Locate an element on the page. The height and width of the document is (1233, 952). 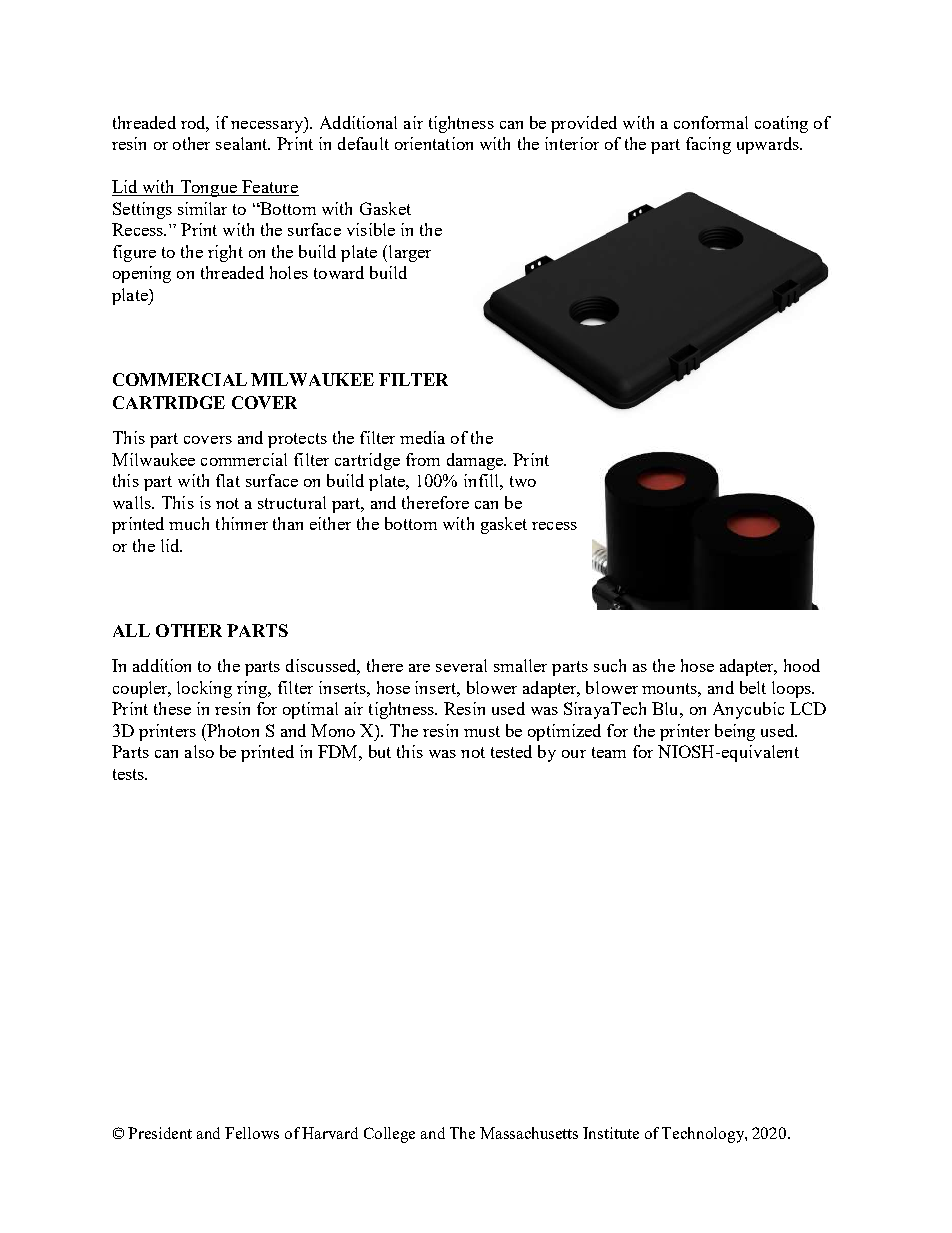
locking is located at coordinates (204, 689).
